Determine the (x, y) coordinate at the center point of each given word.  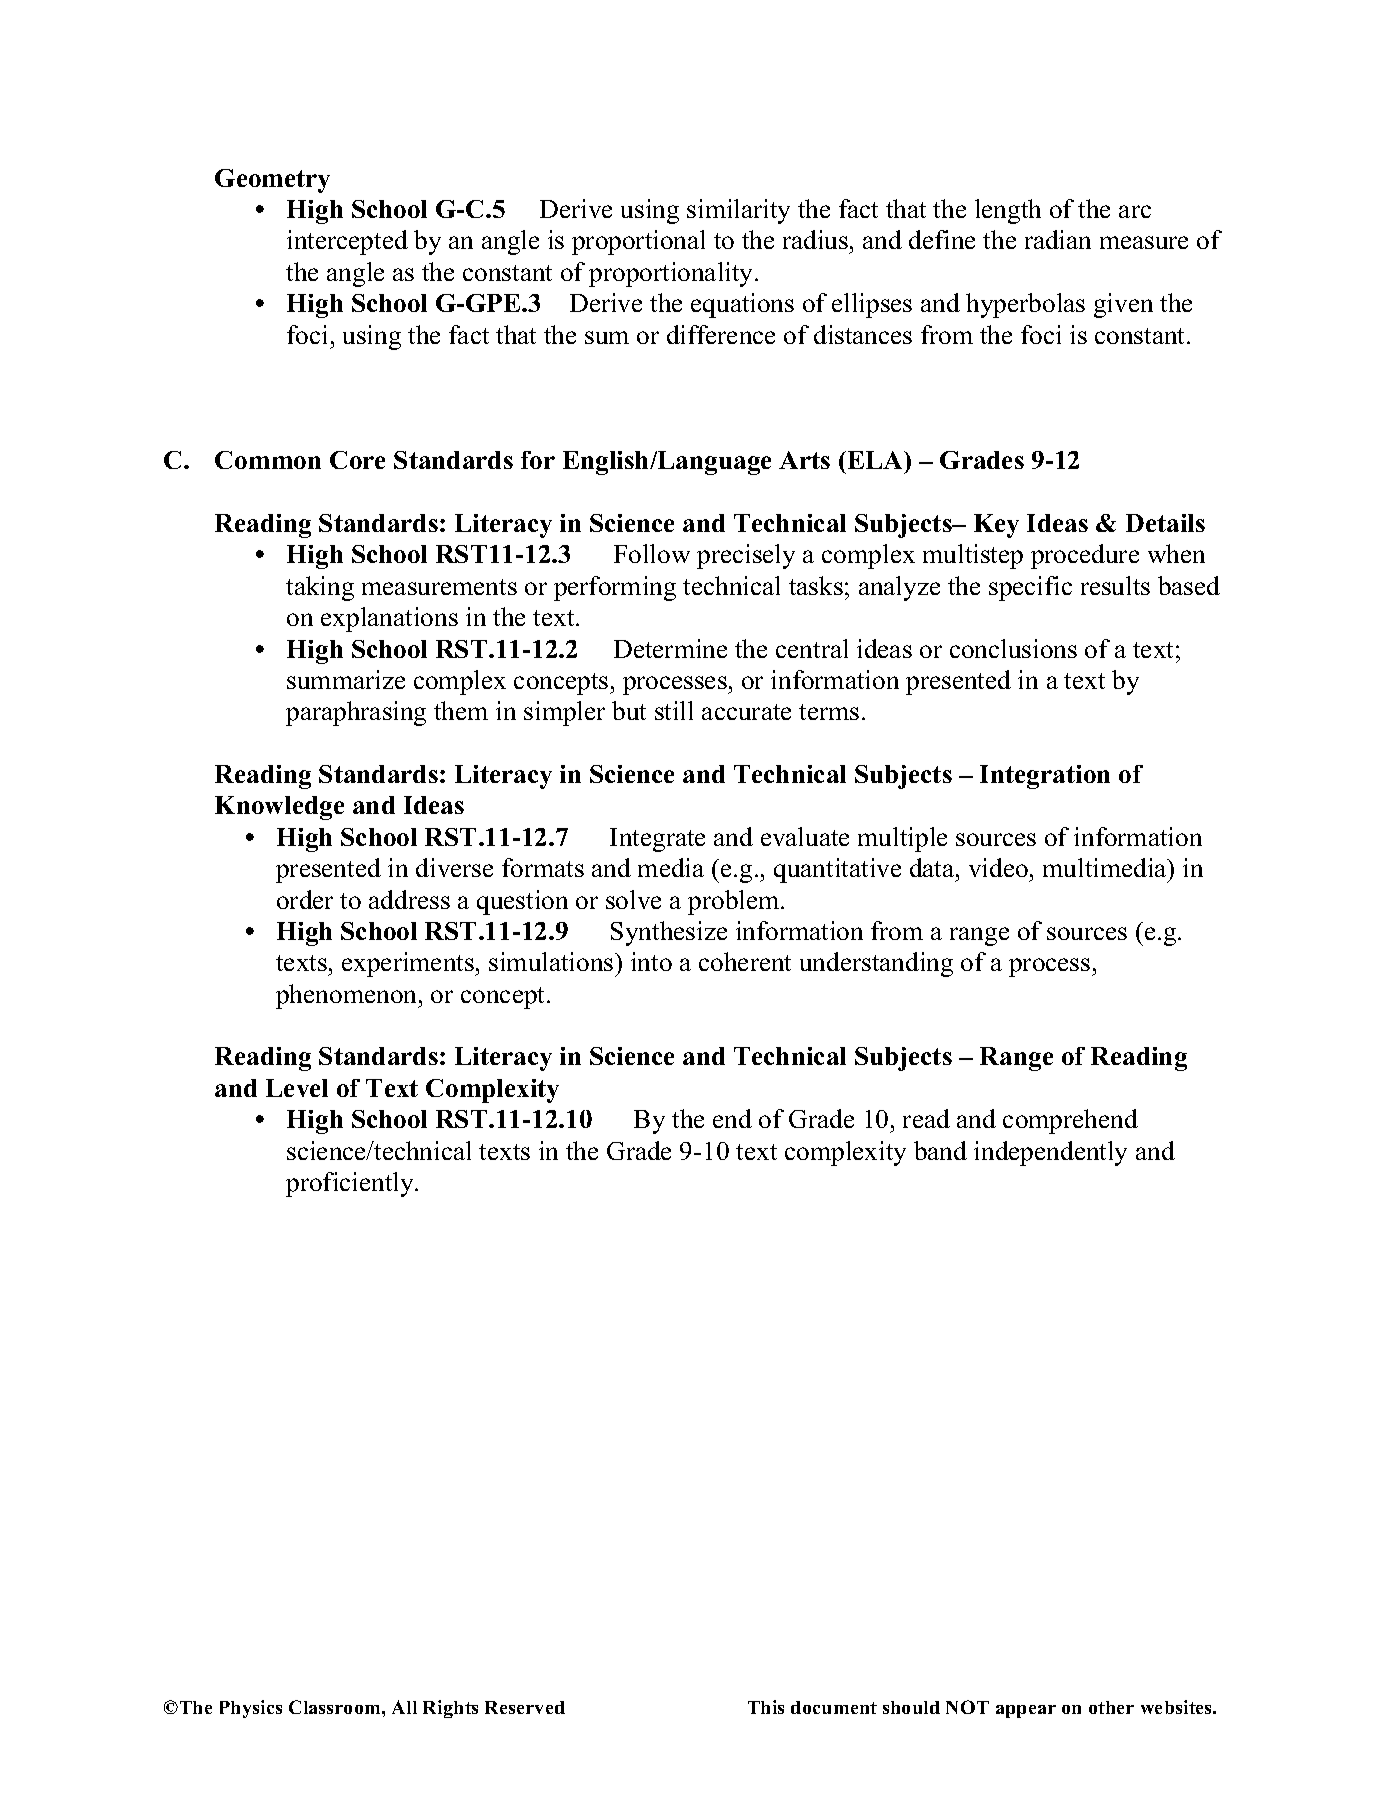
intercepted (347, 242)
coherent (745, 961)
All (404, 1707)
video (998, 867)
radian (1058, 239)
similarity (738, 211)
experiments (409, 964)
